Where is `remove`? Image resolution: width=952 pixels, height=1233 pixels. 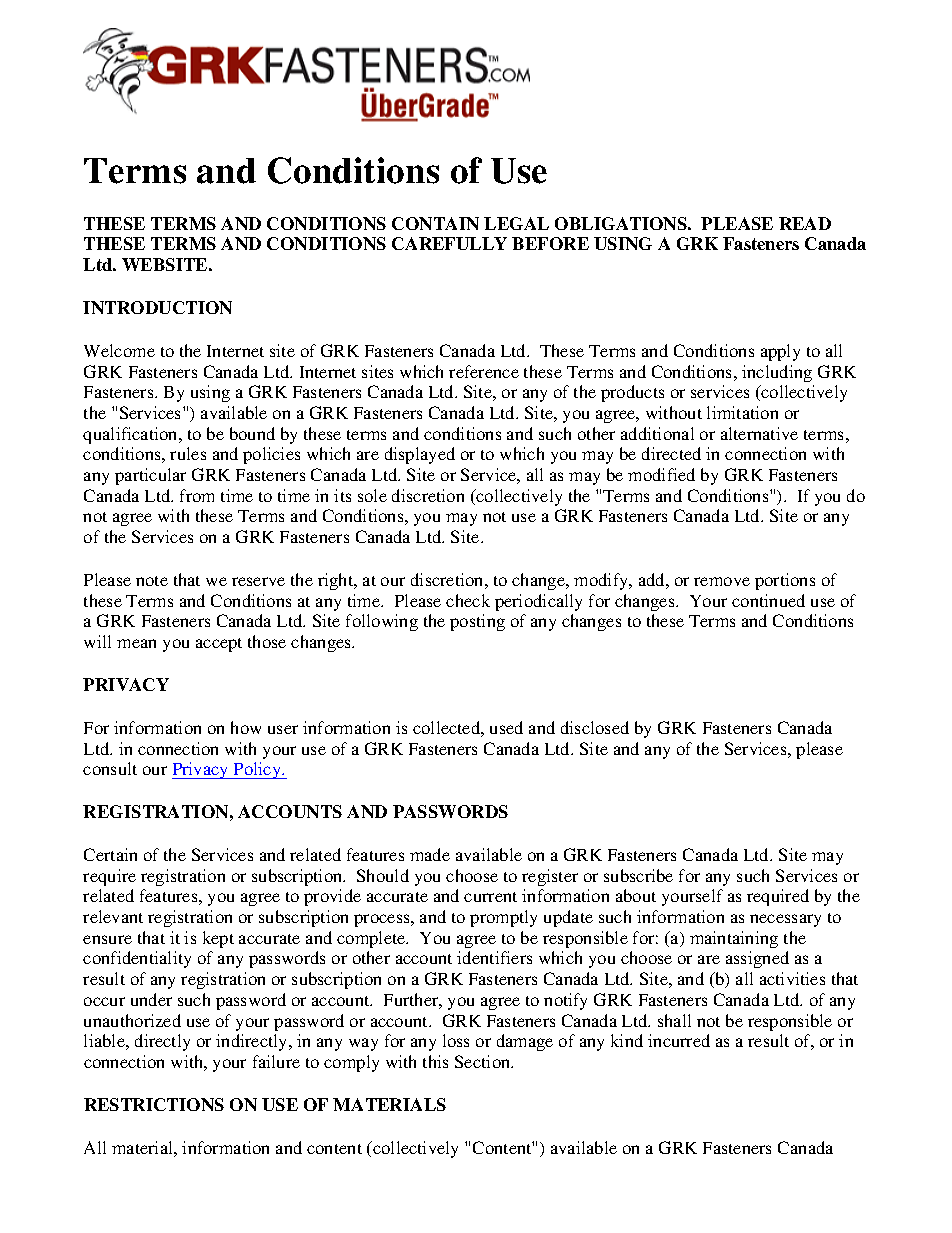 remove is located at coordinates (722, 581).
